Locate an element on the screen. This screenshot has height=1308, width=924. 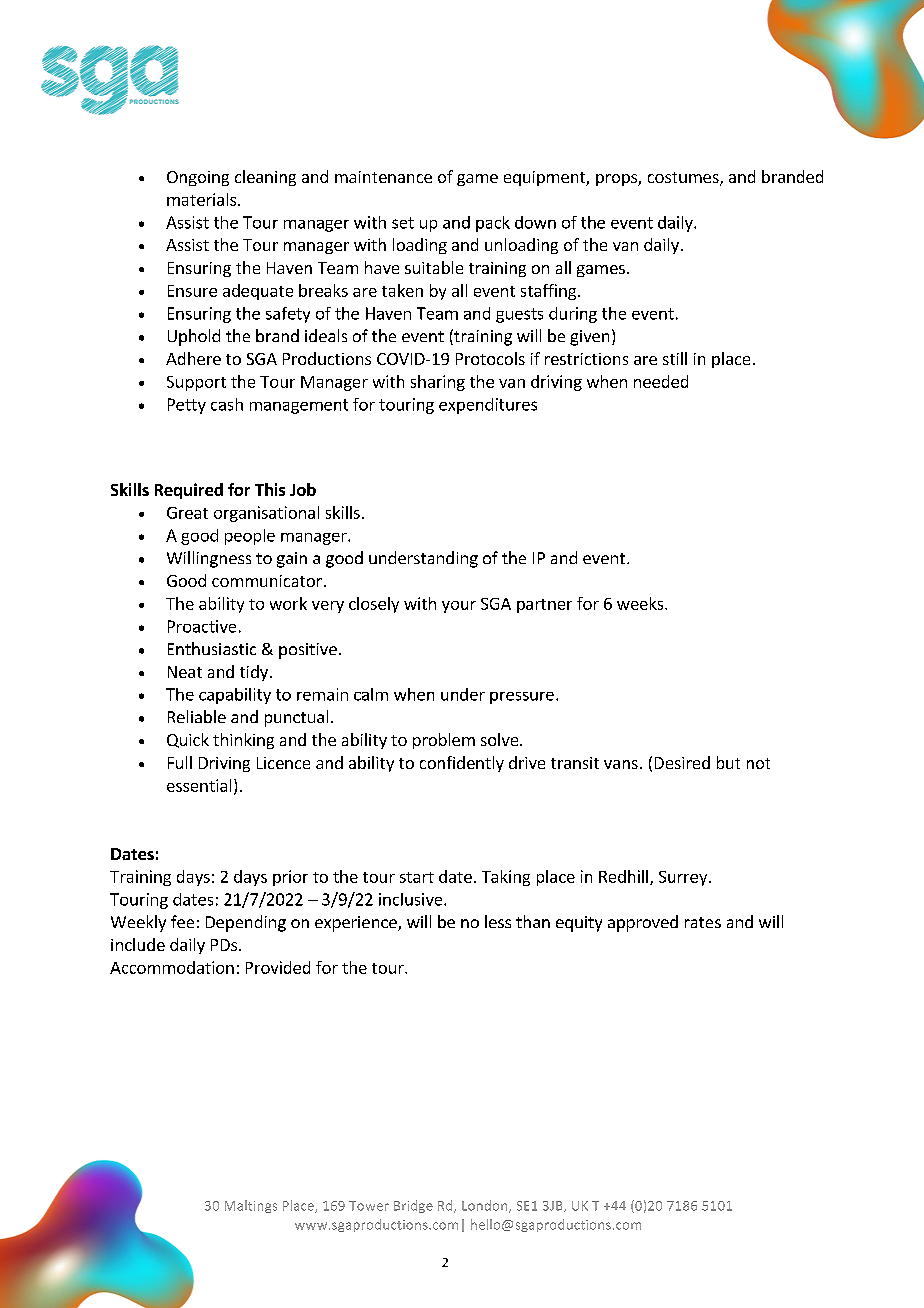
Tower is located at coordinates (369, 1206).
